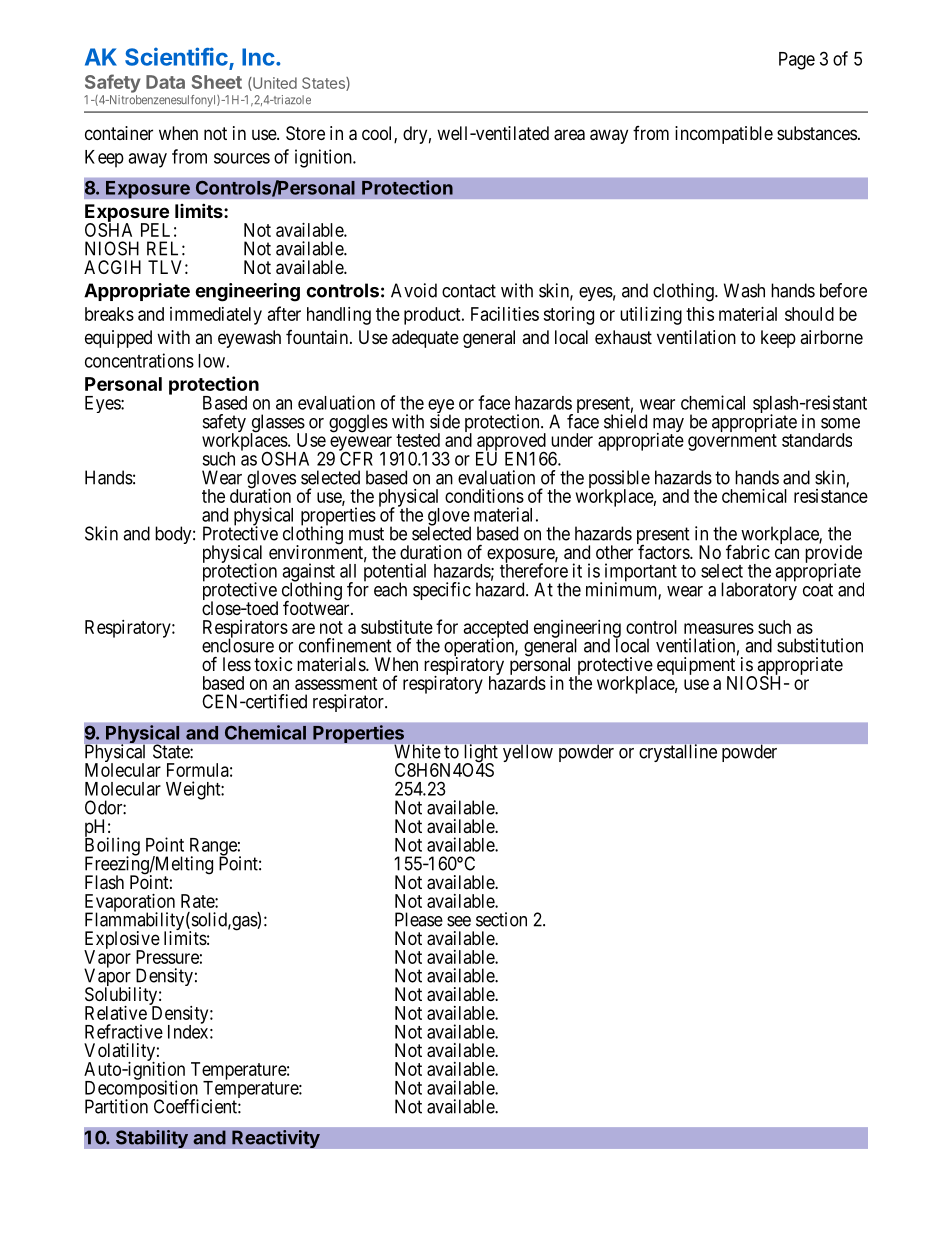  Describe the element at coordinates (459, 921) in the document. I see `see` at that location.
